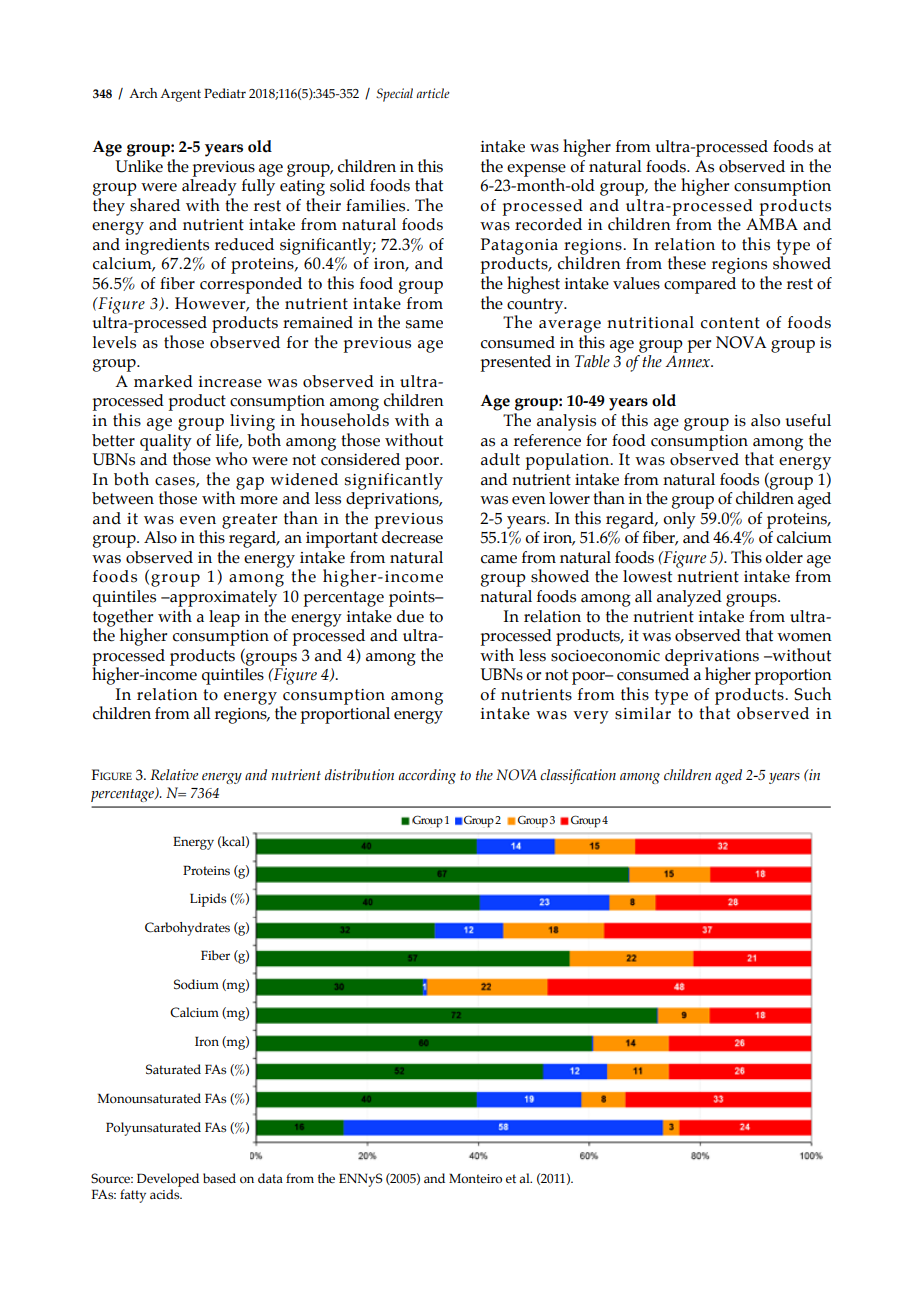  I want to click on these, so click(687, 263).
